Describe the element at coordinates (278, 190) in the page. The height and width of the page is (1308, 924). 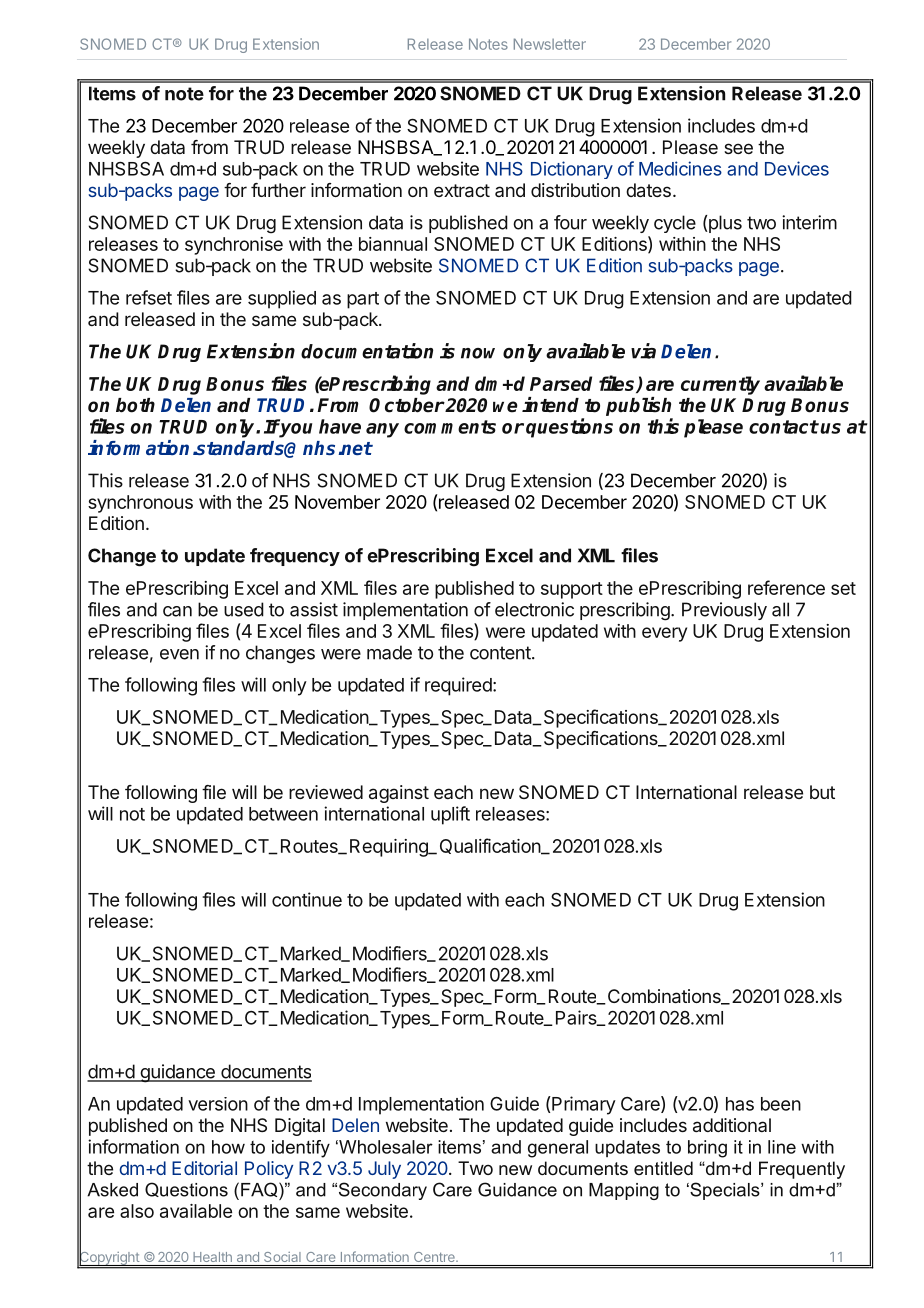
I see `further` at that location.
